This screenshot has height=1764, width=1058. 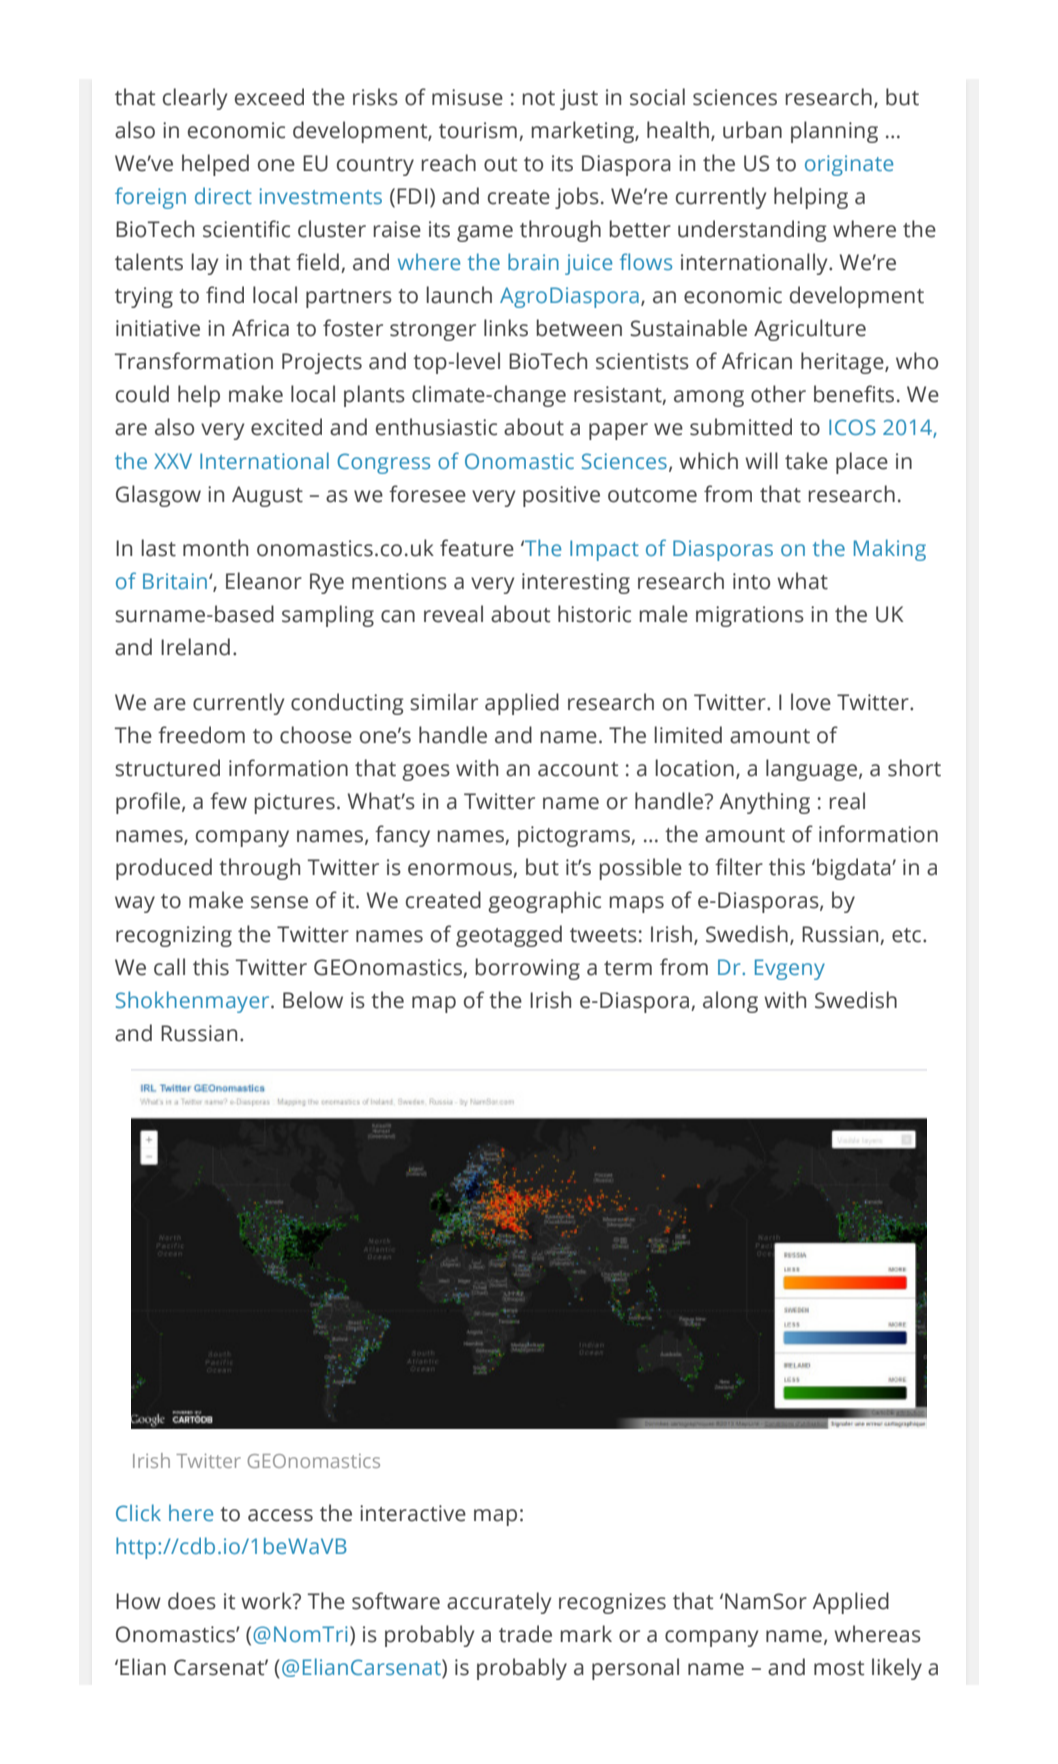 What do you see at coordinates (561, 496) in the screenshot?
I see `positive` at bounding box center [561, 496].
